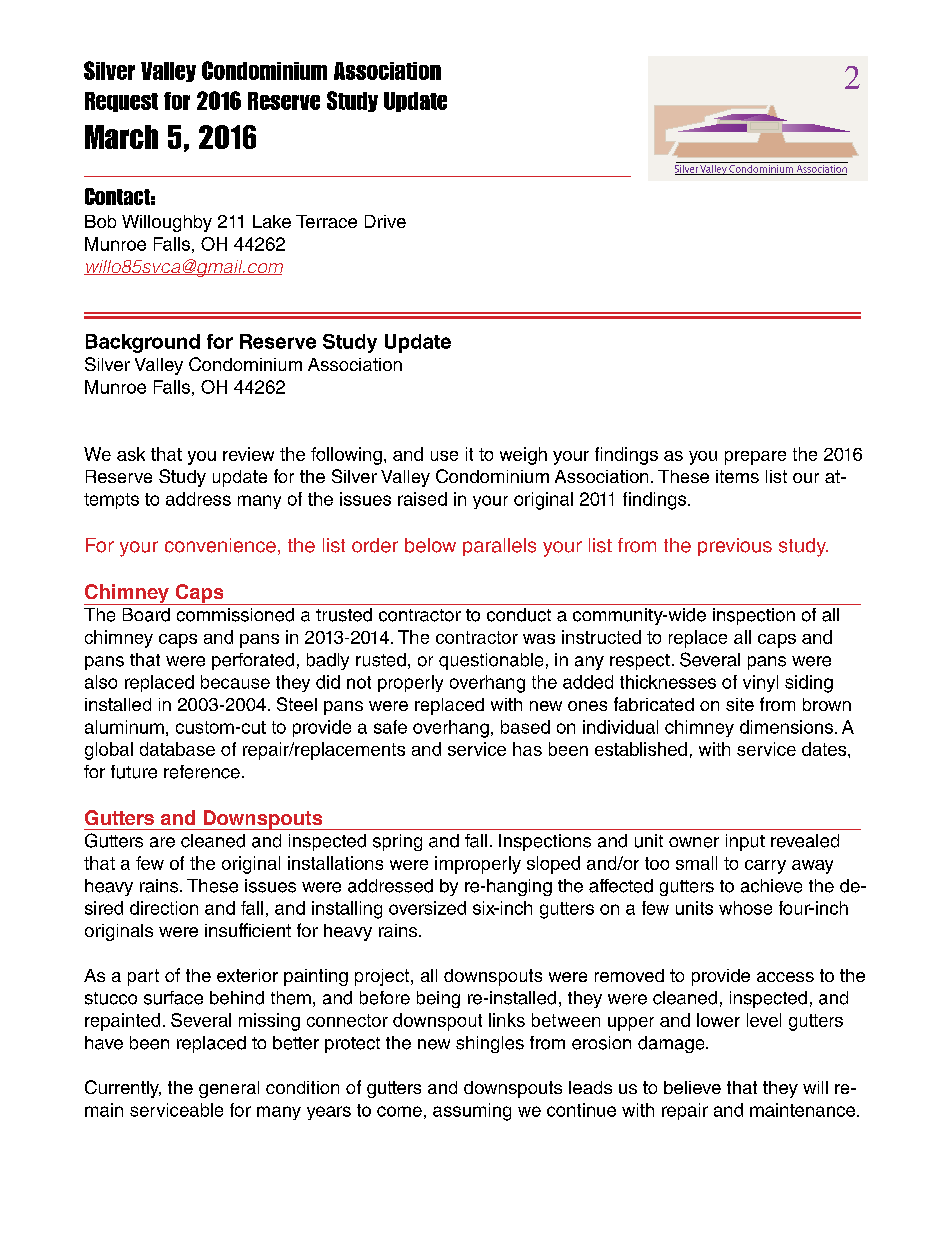 Image resolution: width=952 pixels, height=1233 pixels. Describe the element at coordinates (755, 458) in the screenshot. I see `prepare` at that location.
